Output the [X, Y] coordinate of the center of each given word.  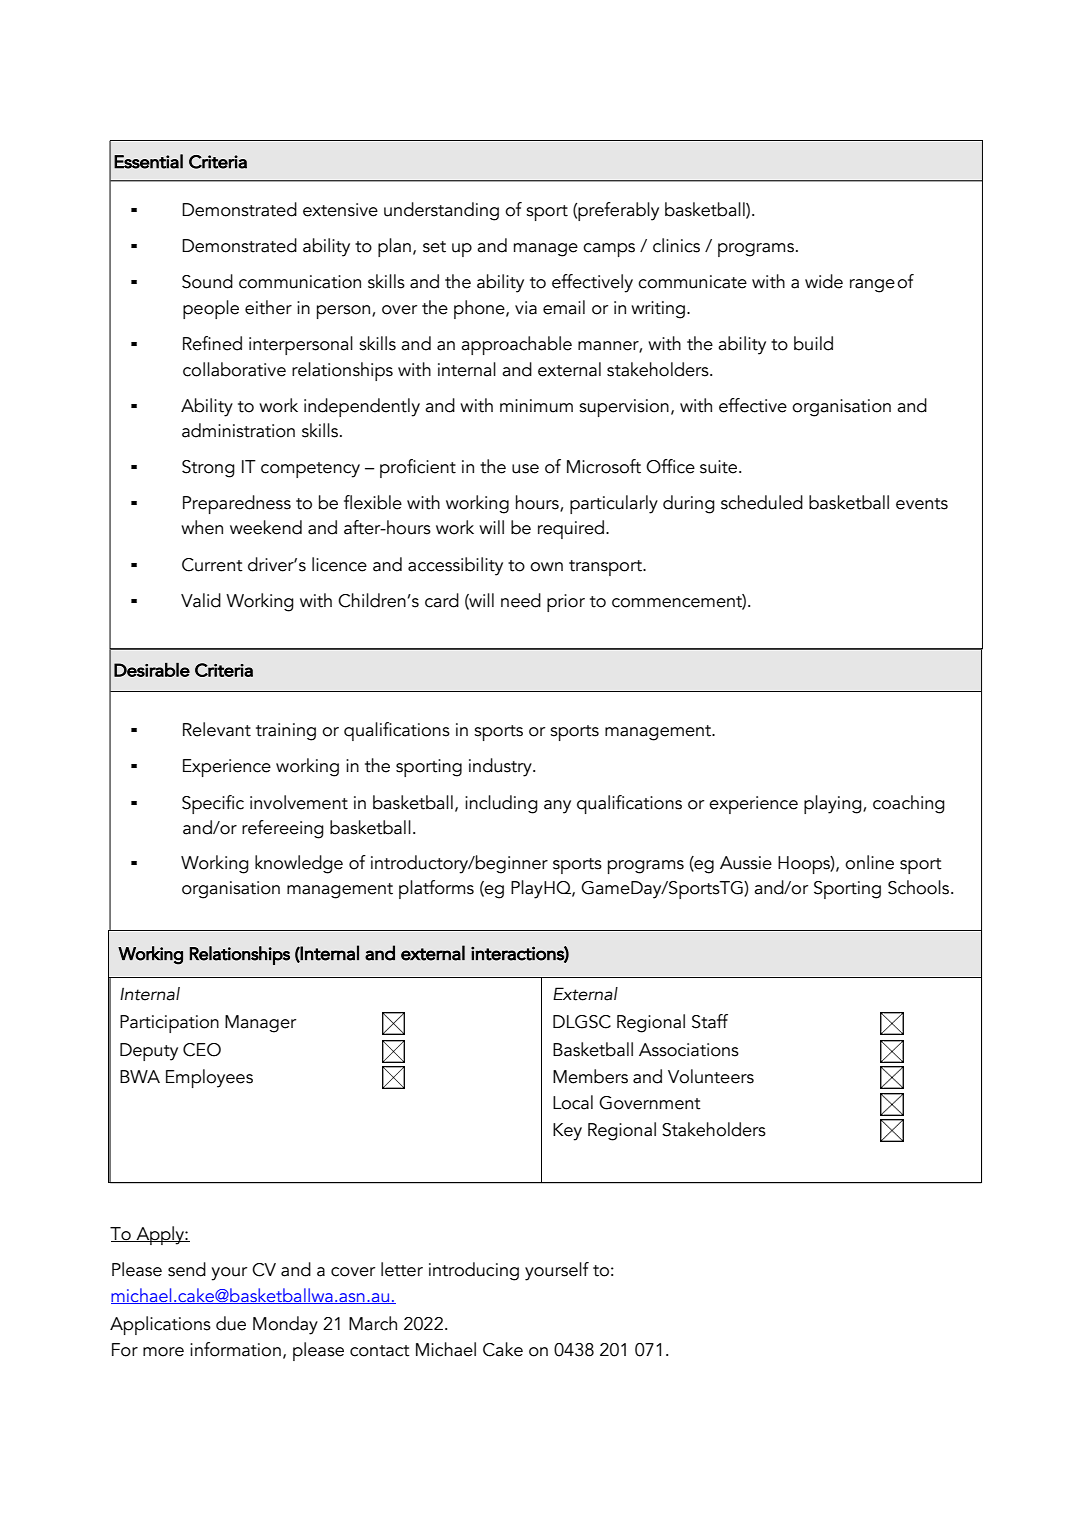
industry [501, 767]
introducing [474, 1271]
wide [824, 281]
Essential [148, 161]
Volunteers [711, 1076]
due [231, 1323]
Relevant [217, 729]
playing [834, 804]
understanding [441, 211]
